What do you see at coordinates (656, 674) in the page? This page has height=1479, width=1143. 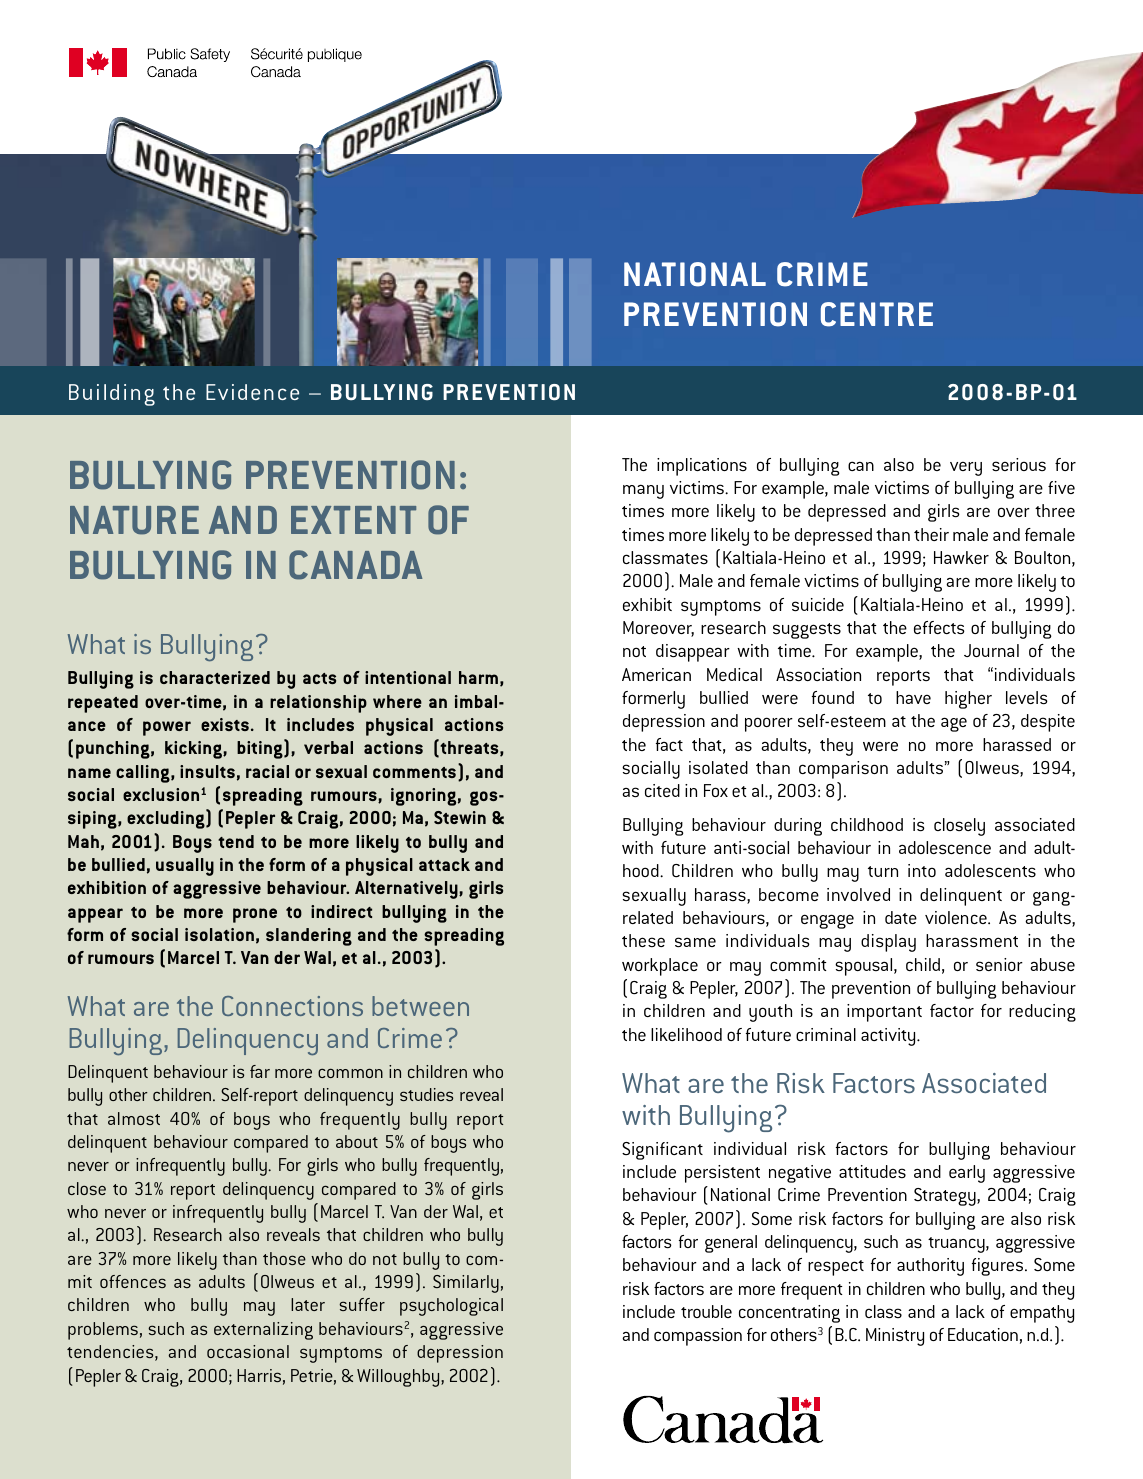 I see `American` at bounding box center [656, 674].
